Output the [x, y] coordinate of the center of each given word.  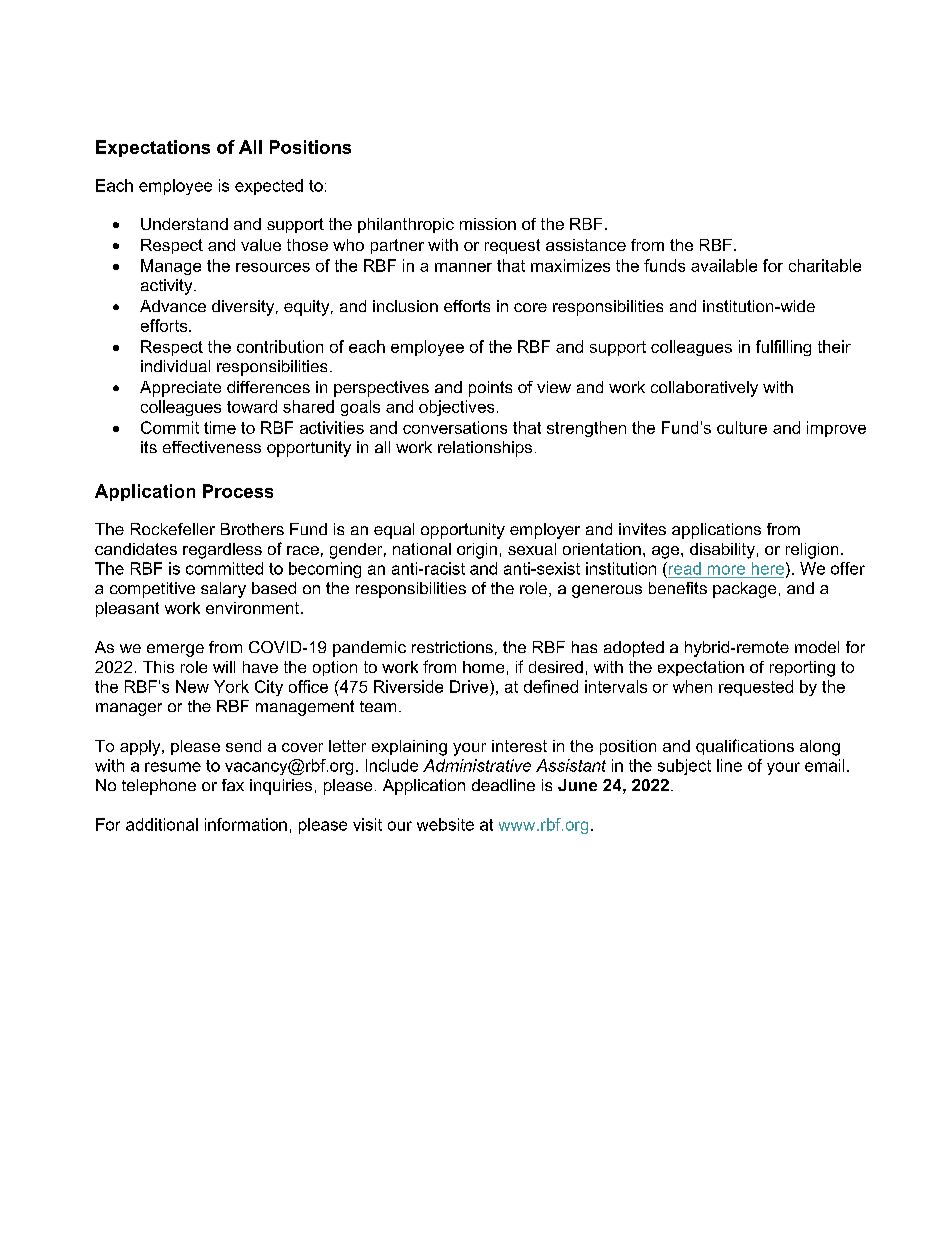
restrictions [452, 647]
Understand [184, 224]
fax [233, 785]
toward [252, 406]
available [724, 265]
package [744, 590]
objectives [456, 408]
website [445, 824]
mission [488, 224]
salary [223, 590]
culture [742, 427]
